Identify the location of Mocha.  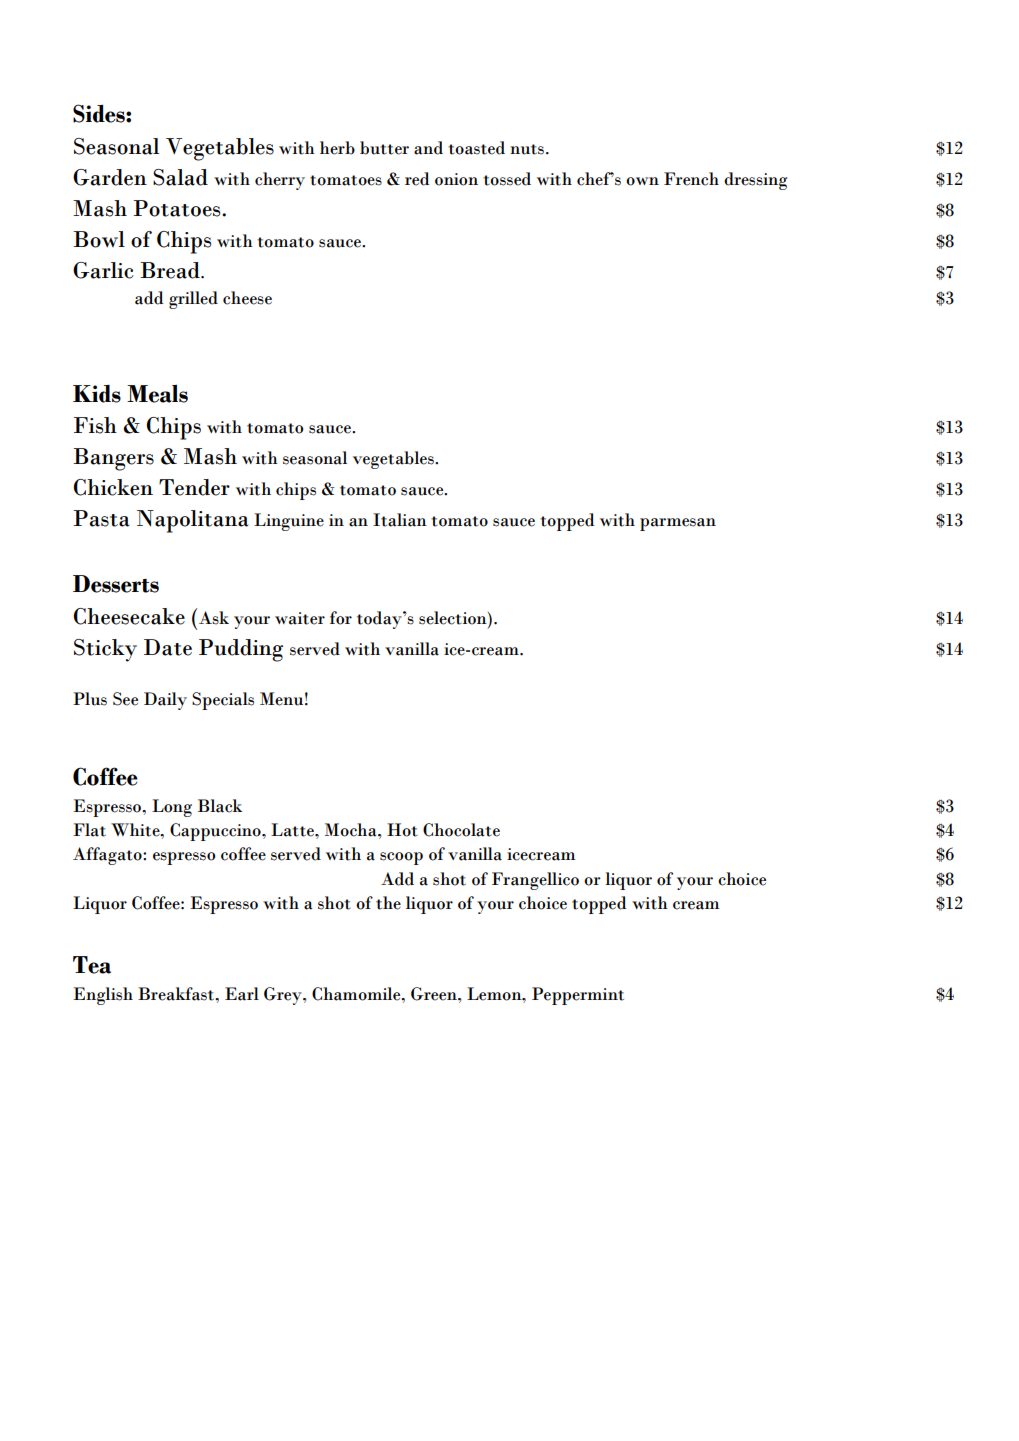
(352, 830).
